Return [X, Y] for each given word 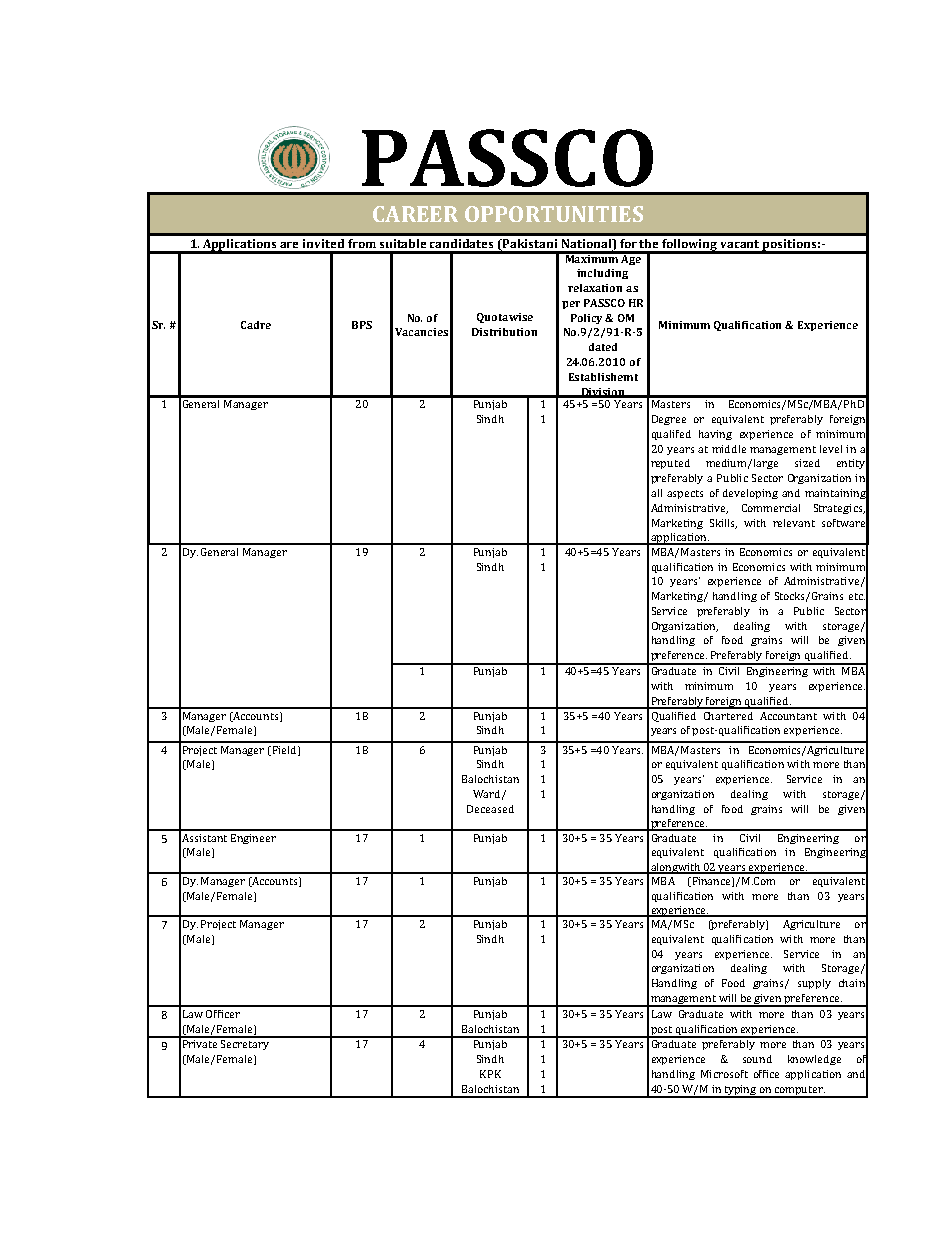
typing [741, 1091]
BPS [362, 325]
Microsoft [724, 1074]
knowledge [814, 1060]
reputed [670, 464]
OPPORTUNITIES [554, 214]
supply [814, 984]
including [602, 274]
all [656, 493]
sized [807, 463]
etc [857, 596]
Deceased [490, 809]
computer [799, 1092]
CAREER [415, 214]
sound [757, 1059]
